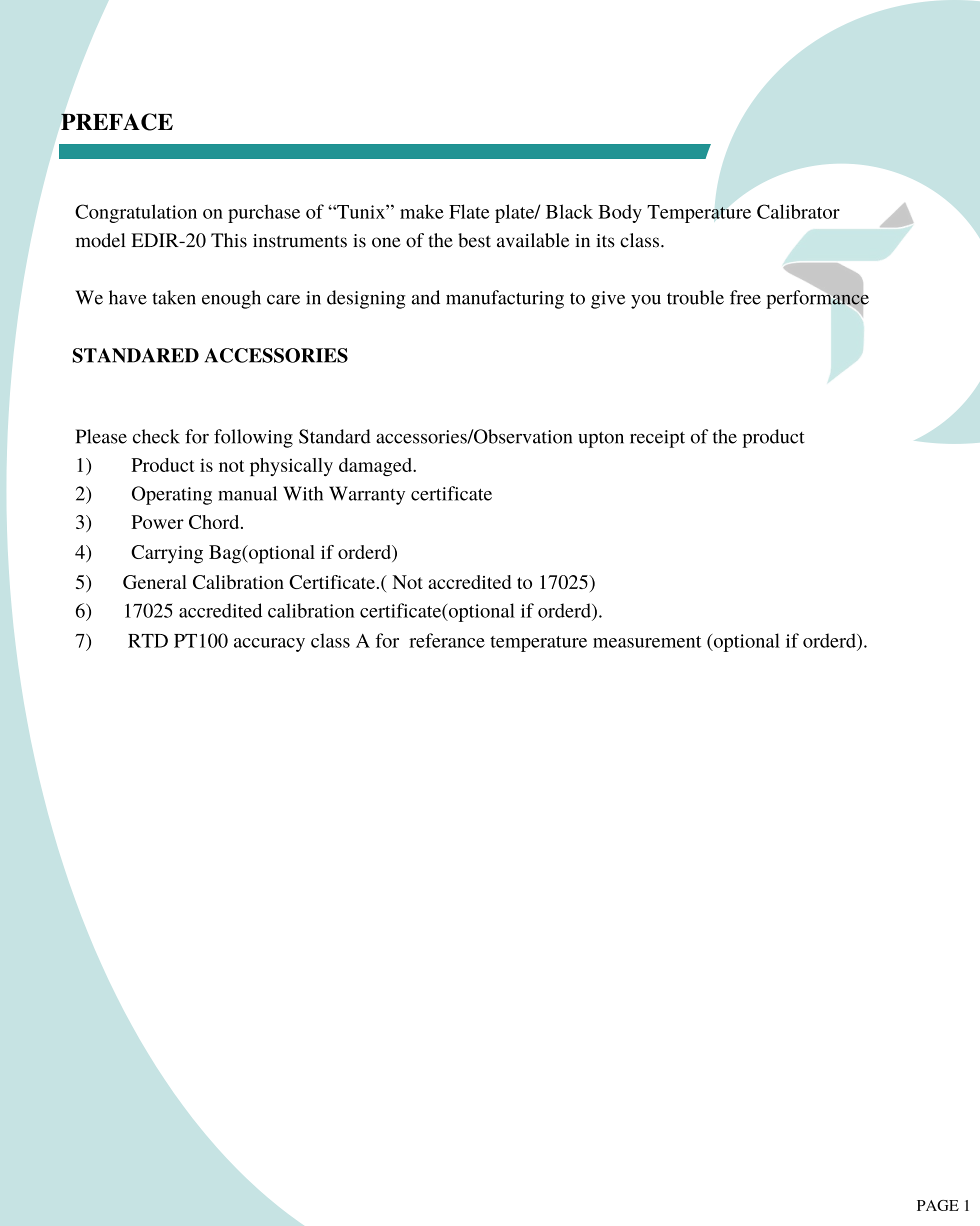 This page has width=980, height=1226. Describe the element at coordinates (657, 439) in the page. I see `receipt` at that location.
